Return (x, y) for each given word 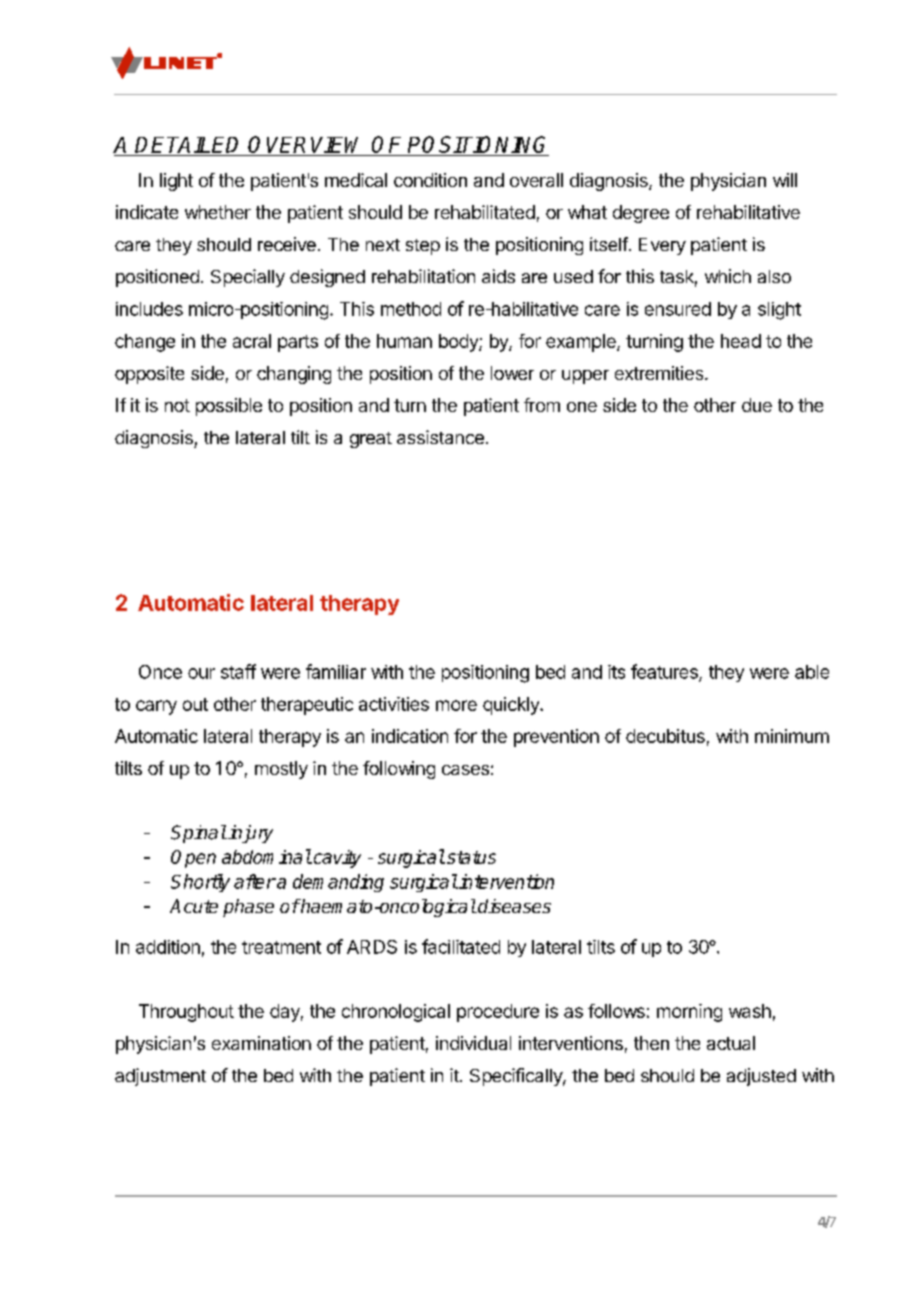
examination (261, 1043)
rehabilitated (485, 212)
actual (731, 1043)
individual (473, 1043)
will (785, 180)
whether (218, 212)
